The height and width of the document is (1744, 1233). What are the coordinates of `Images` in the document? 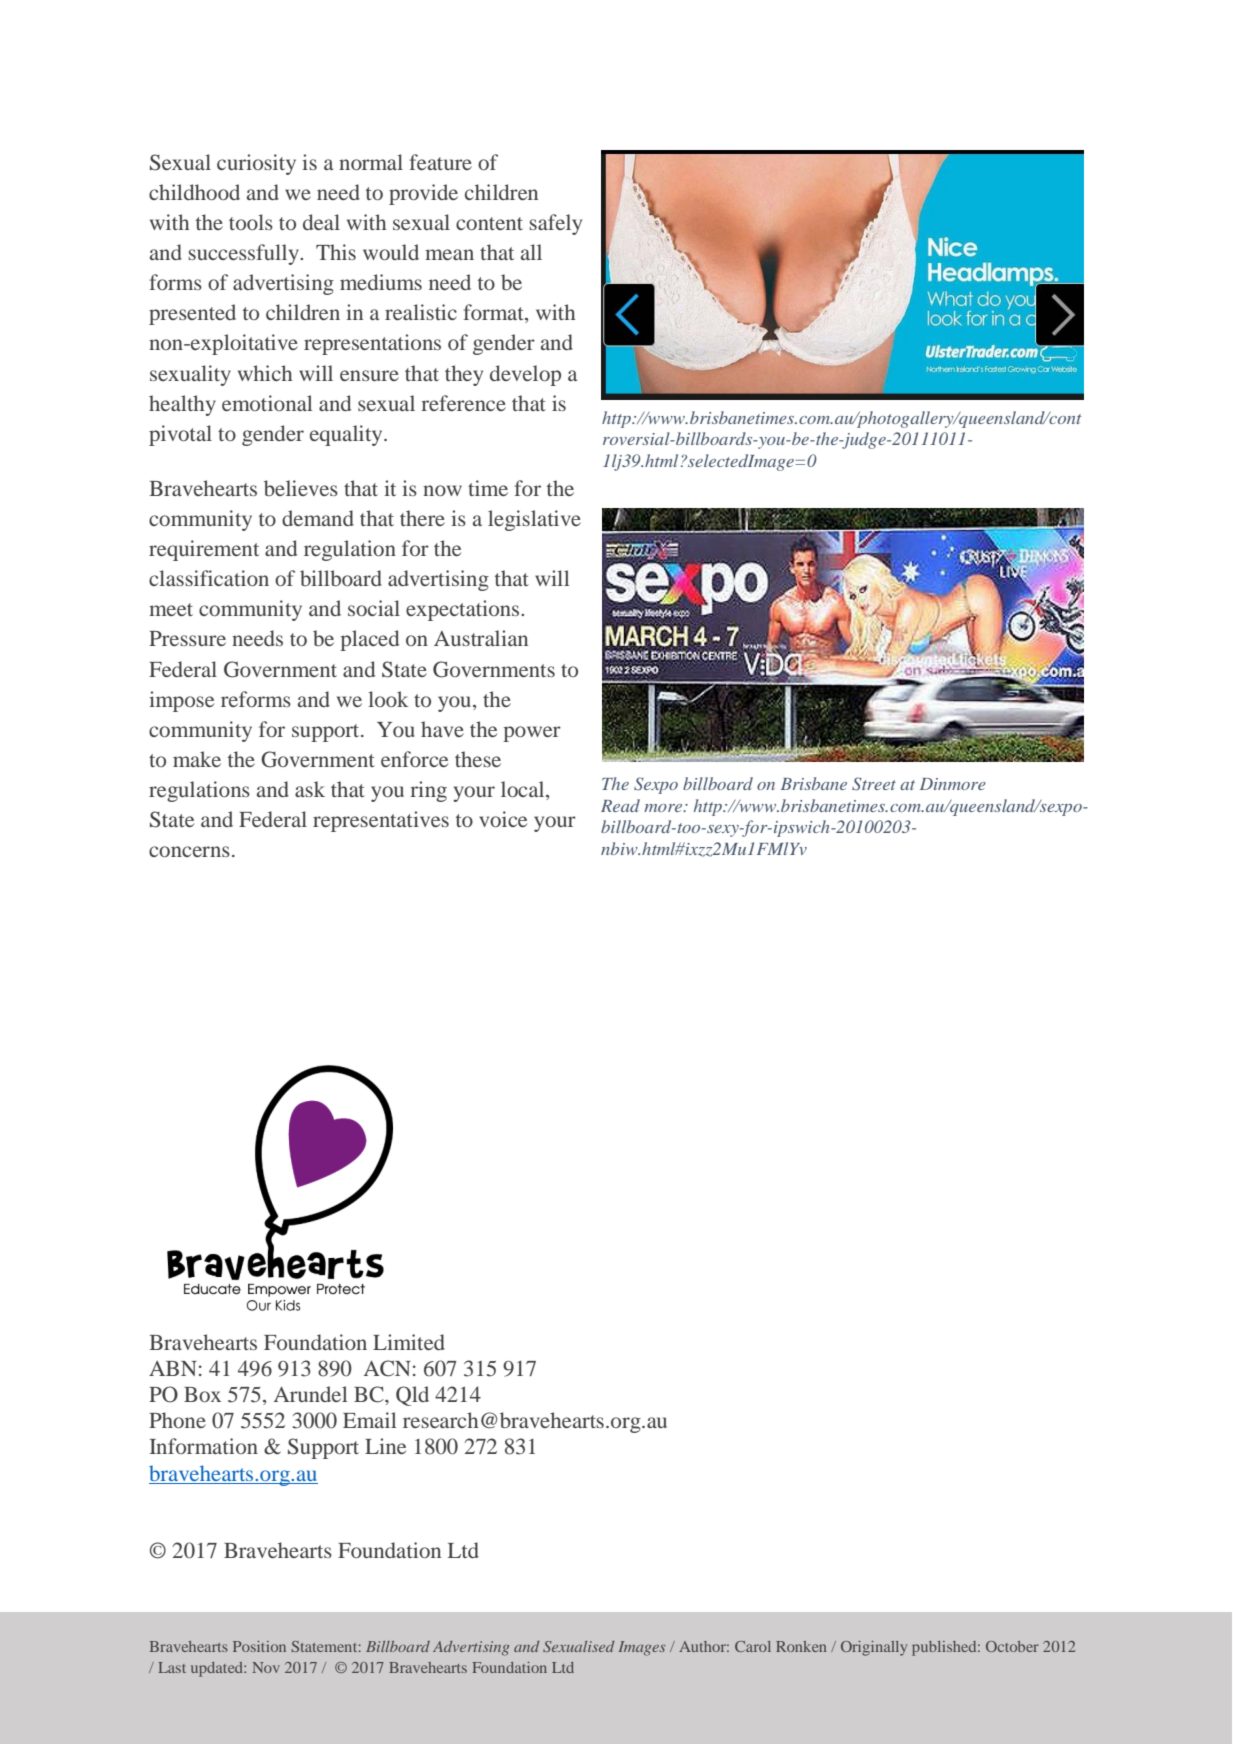 It's located at (642, 1648).
